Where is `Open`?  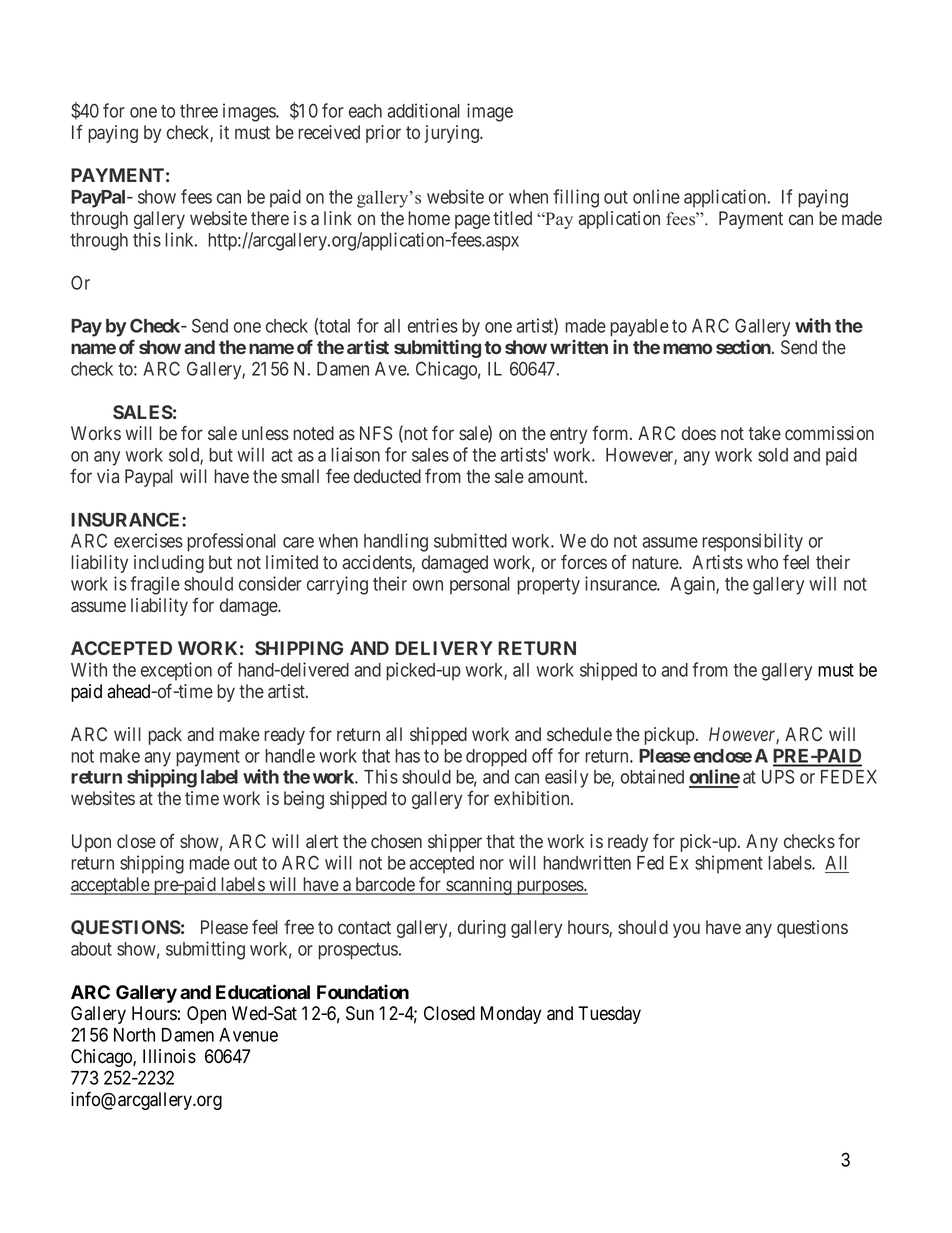
Open is located at coordinates (206, 1015).
